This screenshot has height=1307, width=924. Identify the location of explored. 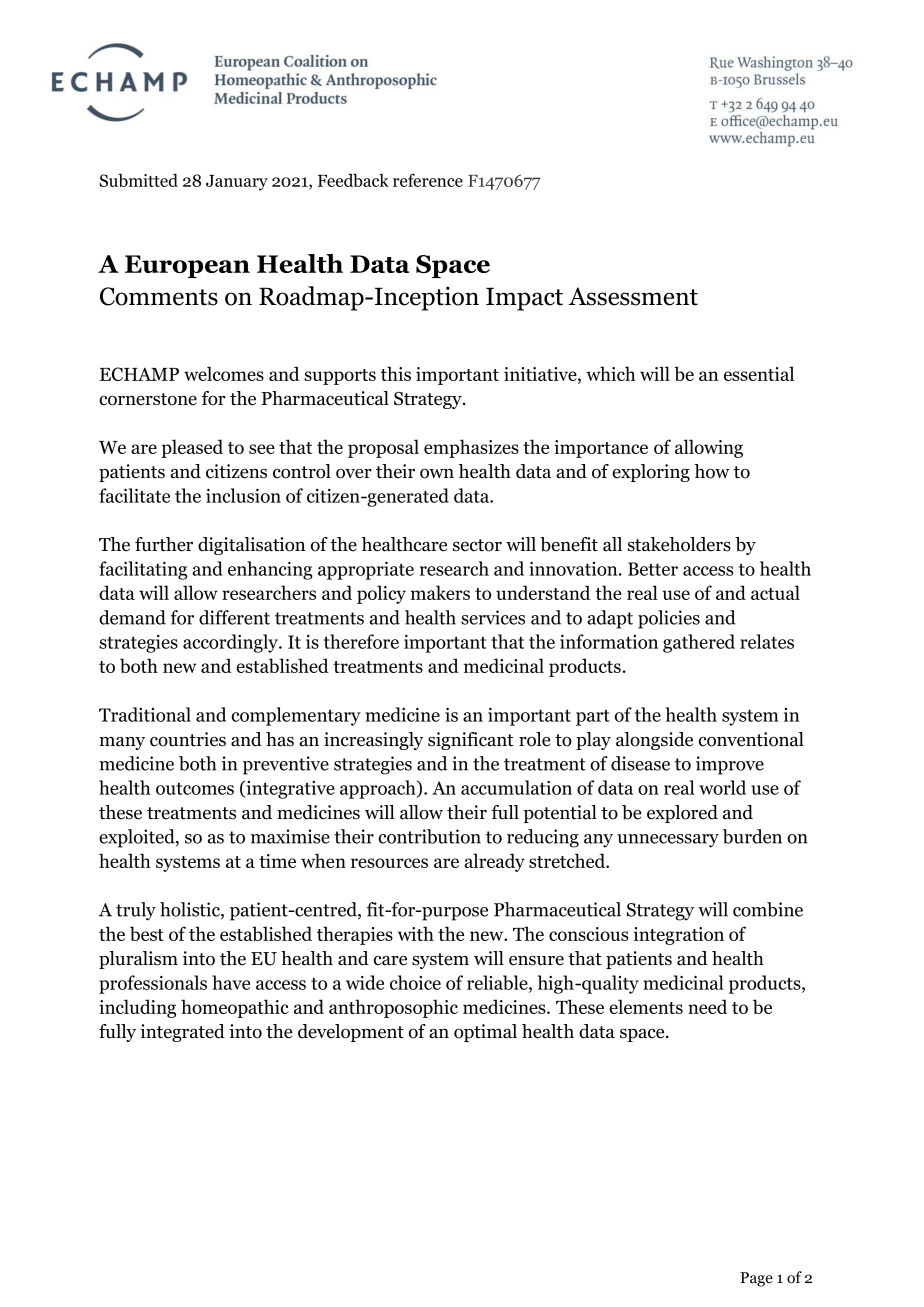
(682, 814).
